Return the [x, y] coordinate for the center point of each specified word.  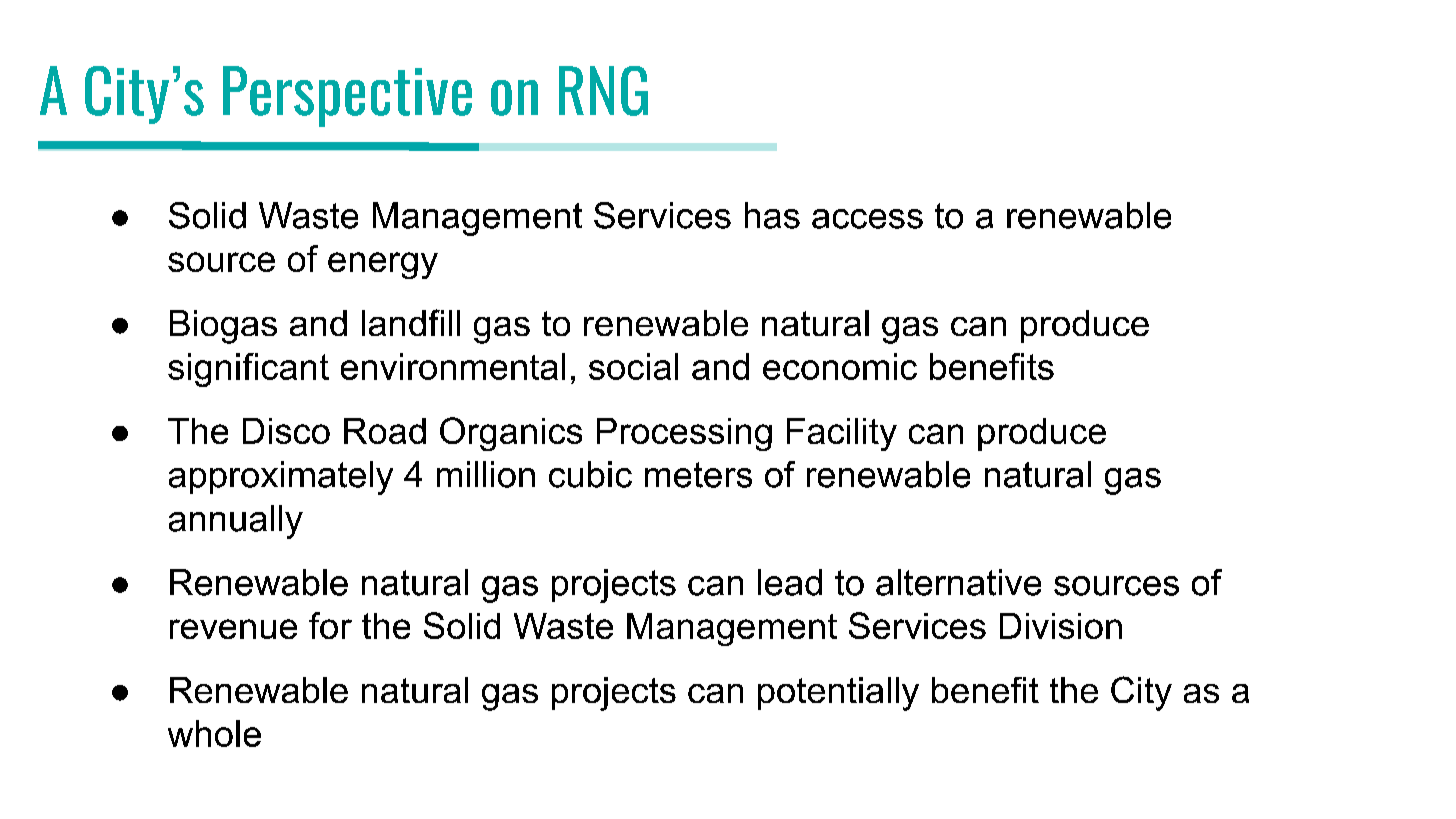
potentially [838, 694]
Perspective [347, 96]
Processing [684, 434]
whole [214, 733]
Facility [842, 434]
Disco [286, 431]
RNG [603, 91]
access [867, 219]
